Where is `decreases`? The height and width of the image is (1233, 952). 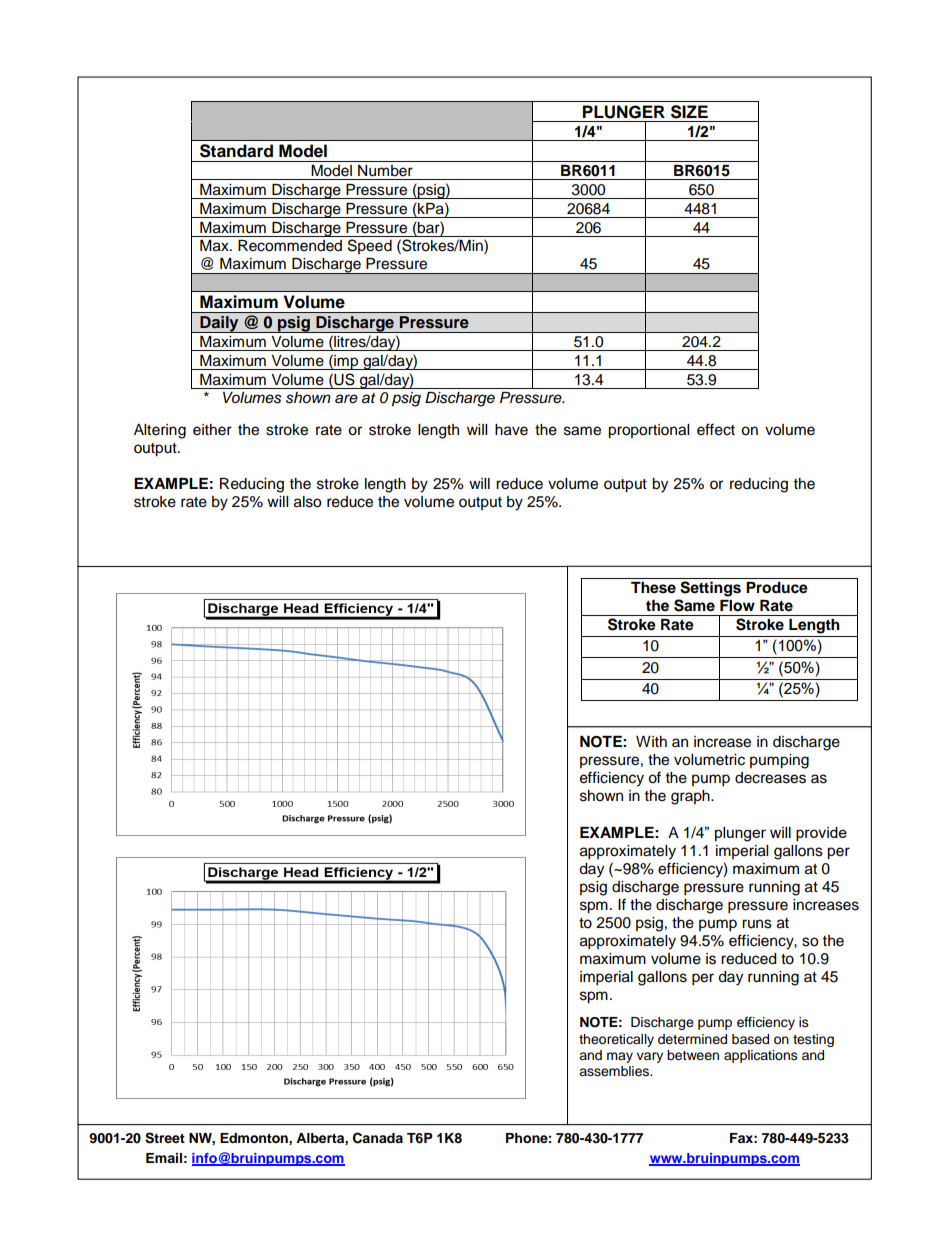
decreases is located at coordinates (770, 778).
